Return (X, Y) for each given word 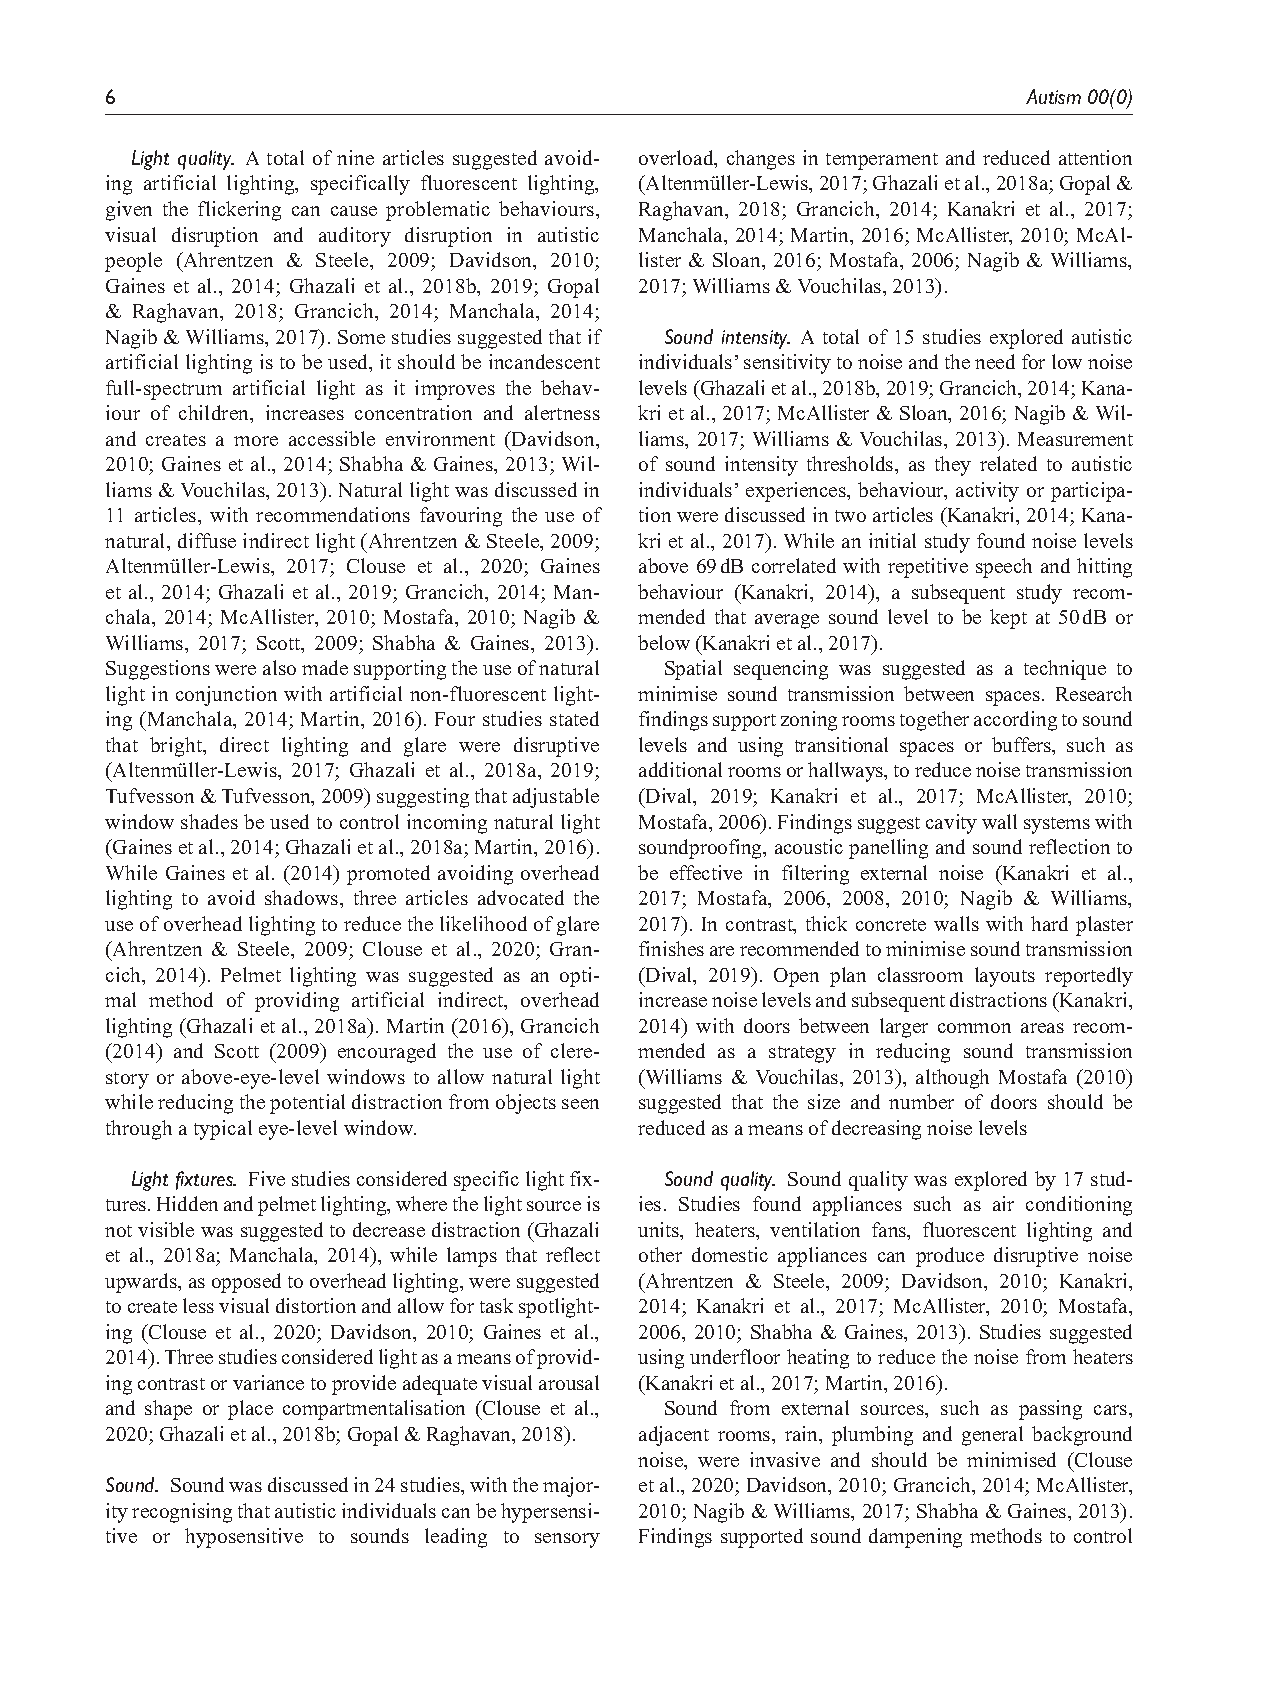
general (992, 1436)
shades (209, 821)
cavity (951, 824)
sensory (567, 1540)
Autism (1053, 96)
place (250, 1410)
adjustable (556, 798)
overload (677, 159)
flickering (239, 211)
